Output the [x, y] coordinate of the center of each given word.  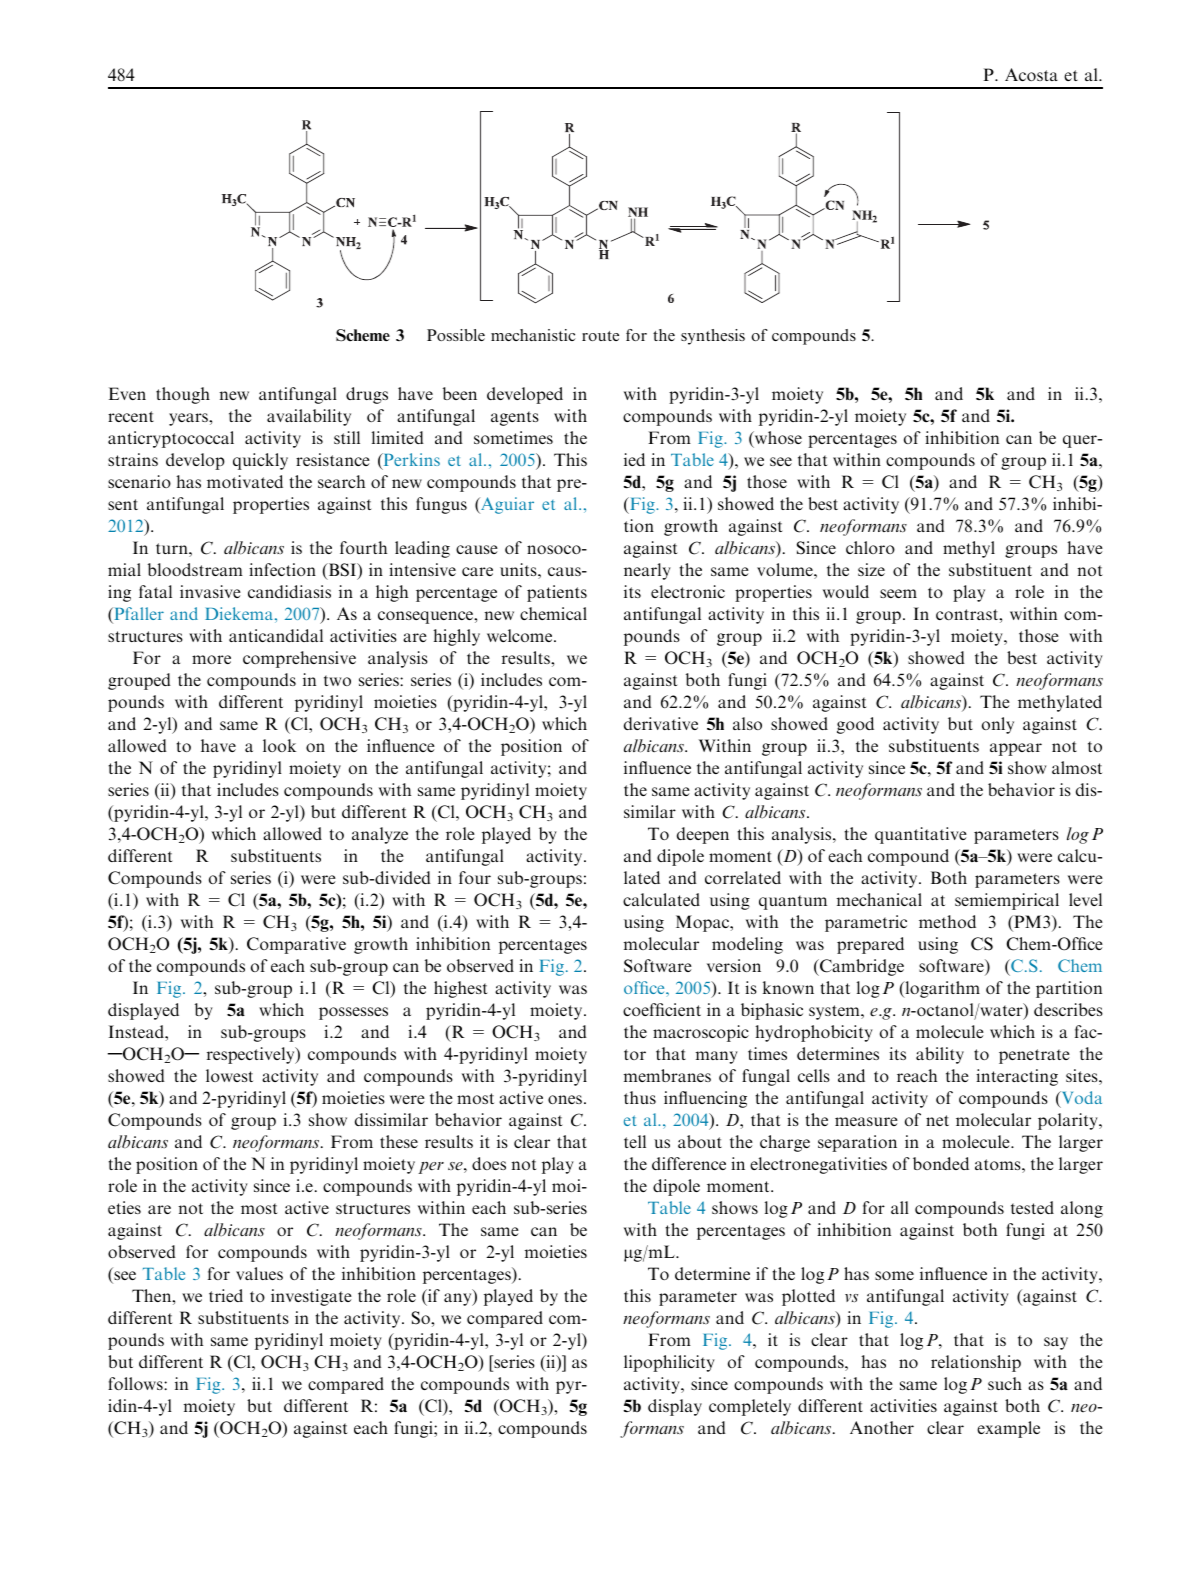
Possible [456, 335]
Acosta [1031, 74]
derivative [661, 723]
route [600, 336]
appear [1016, 749]
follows [136, 1383]
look [279, 745]
